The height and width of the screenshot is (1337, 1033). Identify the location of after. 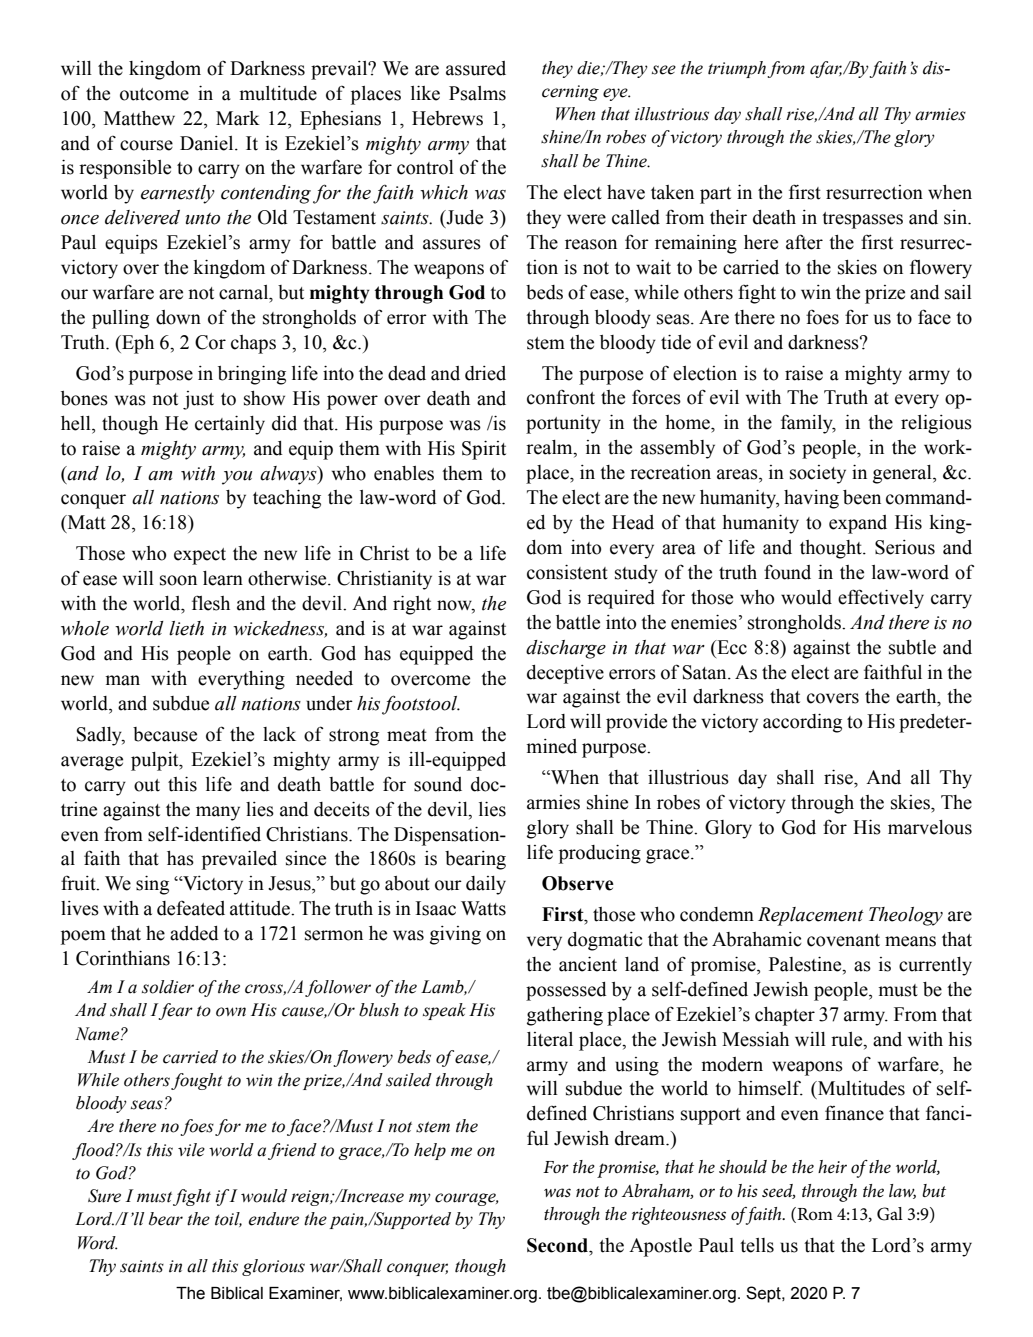
(804, 242).
